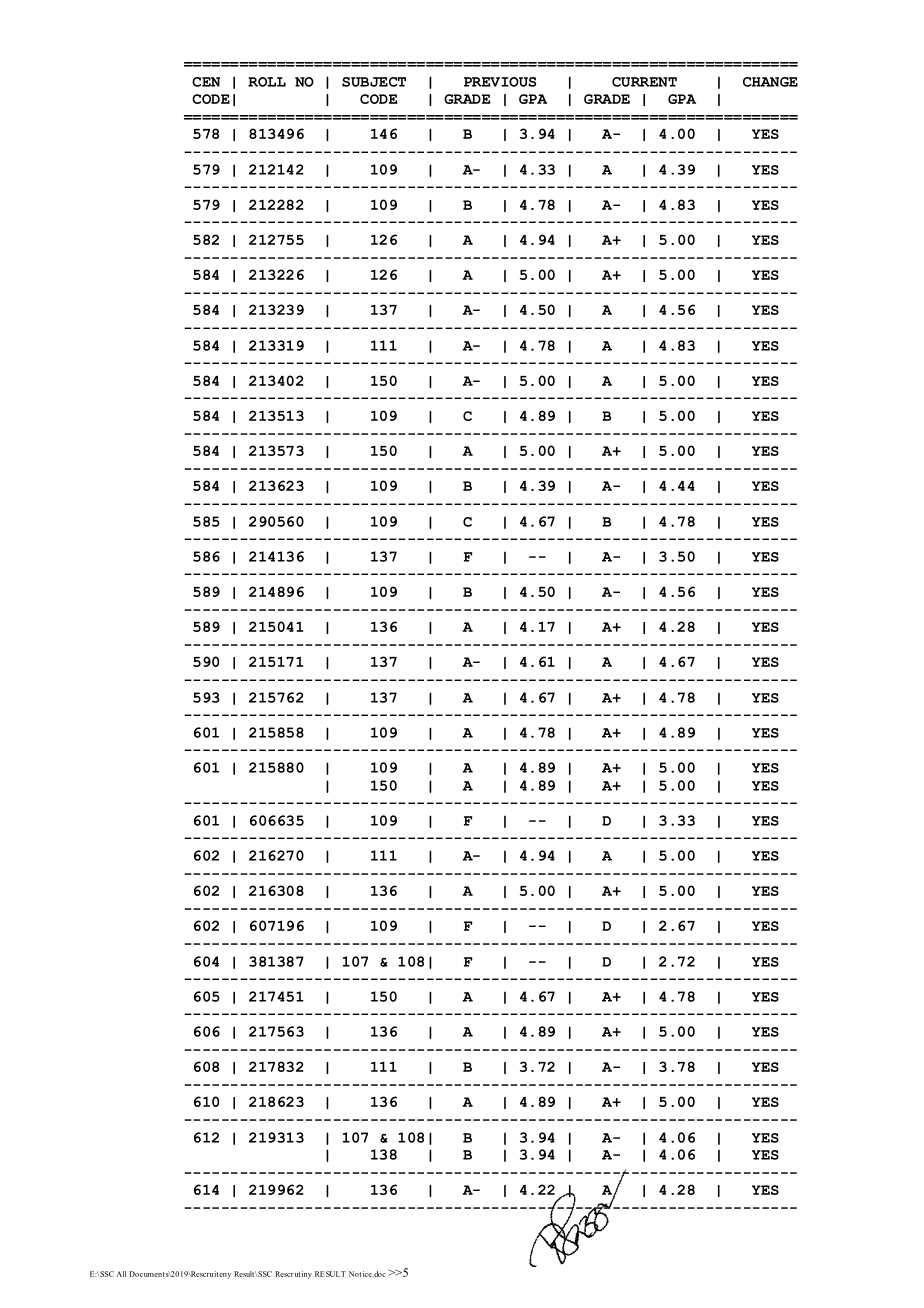 This document has width=924, height=1308. What do you see at coordinates (206, 82) in the document?
I see `CEN` at bounding box center [206, 82].
